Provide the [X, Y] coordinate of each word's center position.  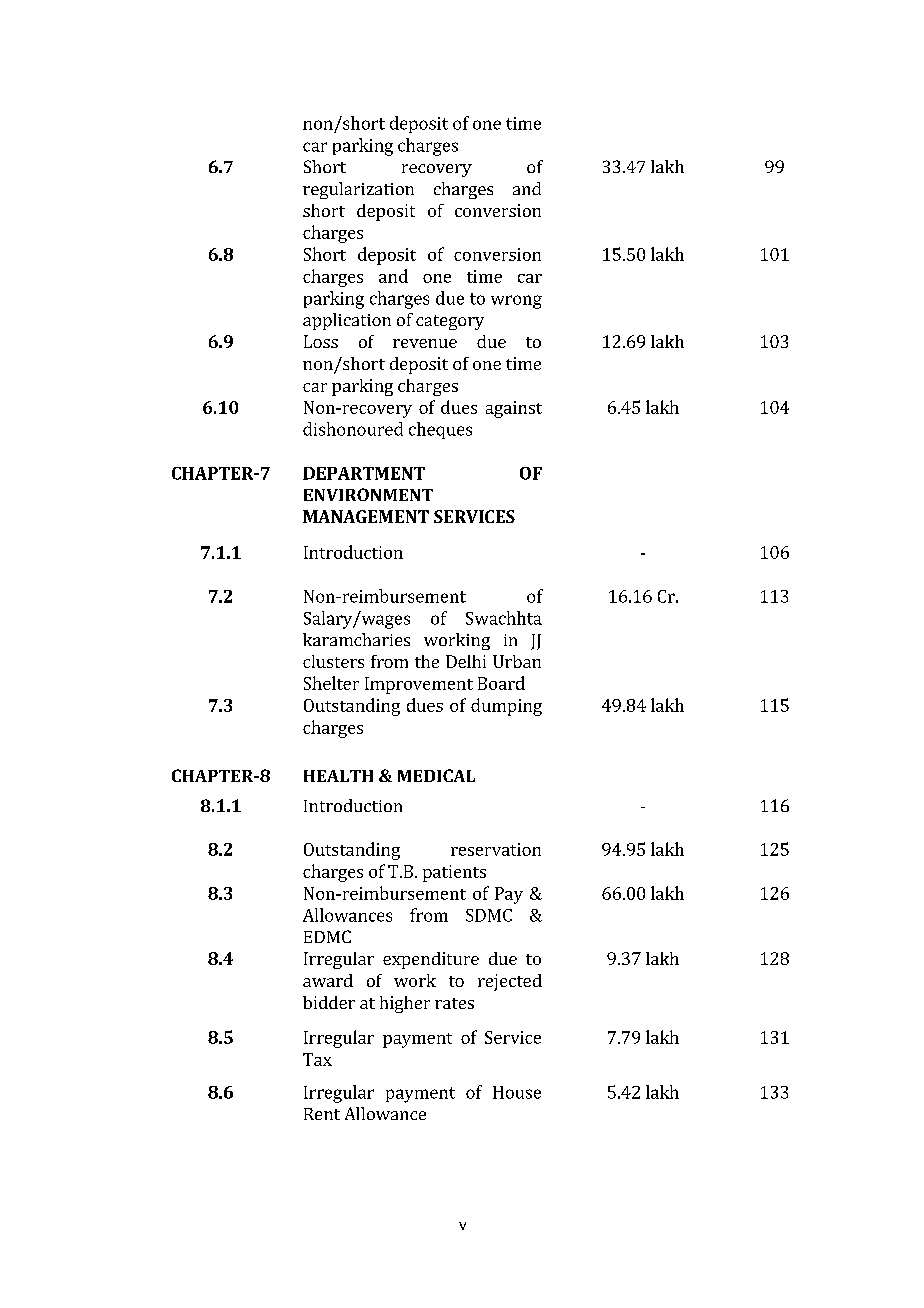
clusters [333, 661]
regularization [358, 190]
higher [405, 1004]
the [427, 661]
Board [501, 683]
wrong [516, 302]
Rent [322, 1114]
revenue [425, 343]
